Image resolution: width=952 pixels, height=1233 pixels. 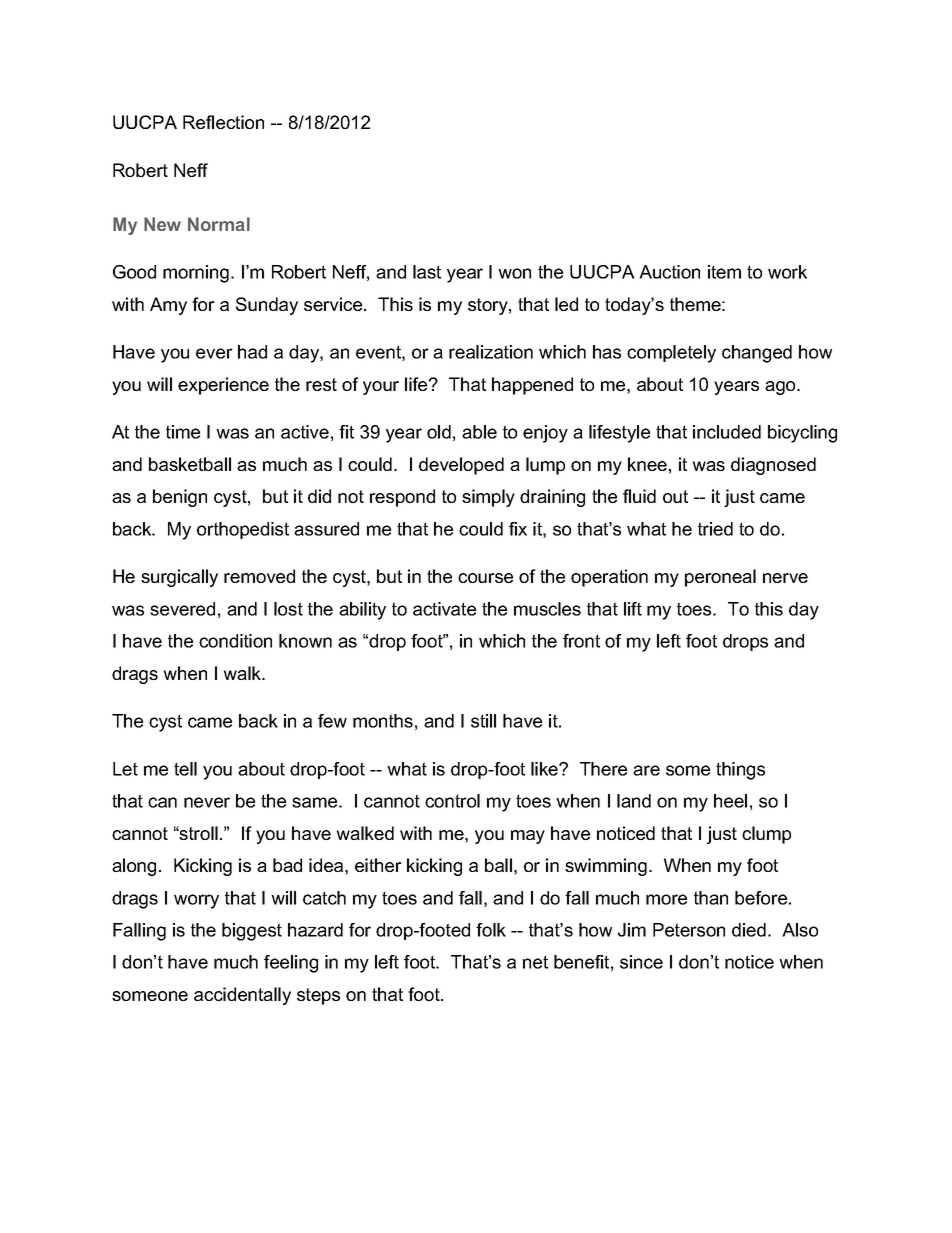 I want to click on accidentally, so click(x=242, y=996).
